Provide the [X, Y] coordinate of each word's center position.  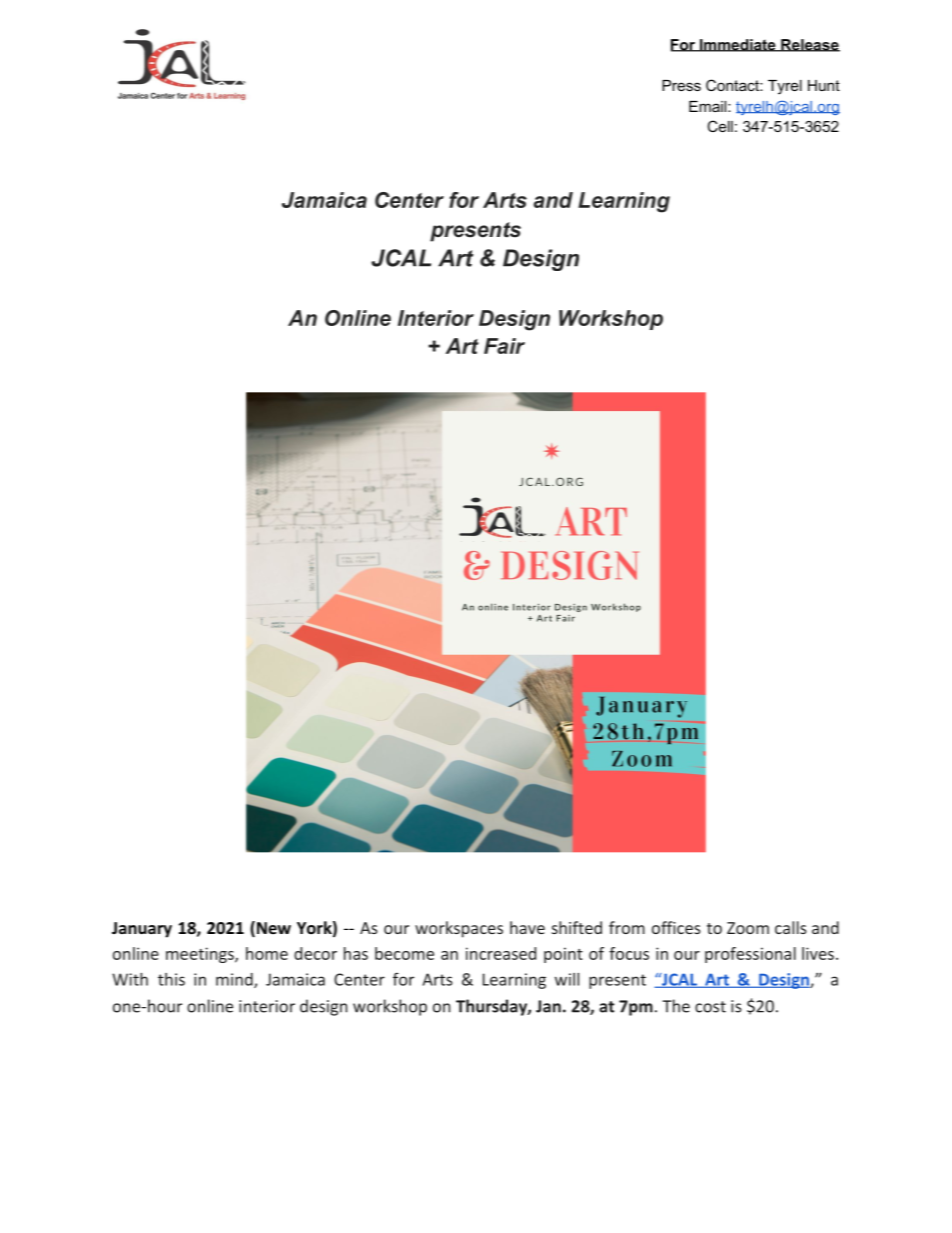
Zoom [748, 928]
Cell [720, 126]
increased [501, 953]
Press [681, 85]
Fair [504, 346]
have [527, 927]
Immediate [738, 45]
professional [750, 955]
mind [235, 980]
